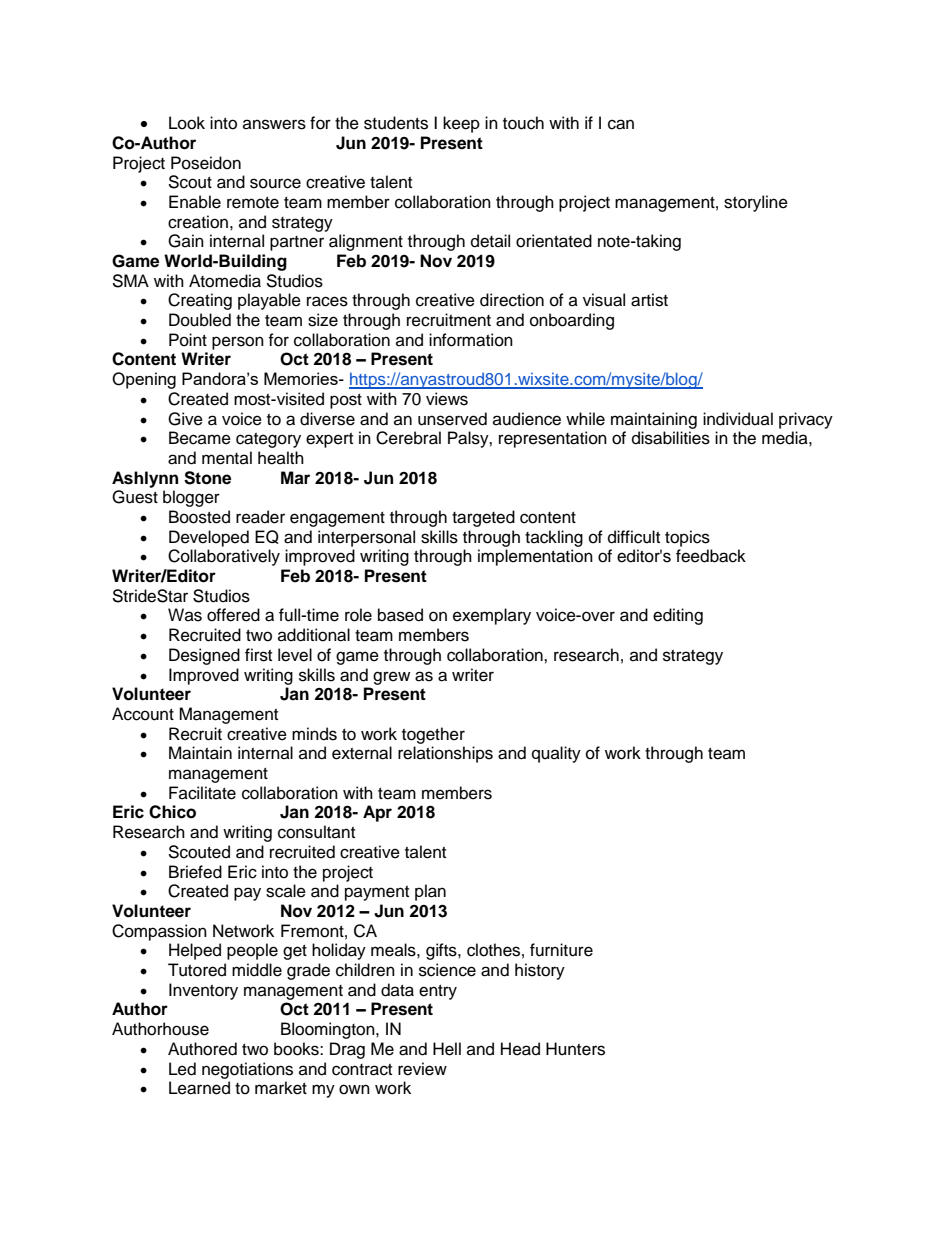 The height and width of the document is (1233, 952). I want to click on Poseidon, so click(206, 163).
